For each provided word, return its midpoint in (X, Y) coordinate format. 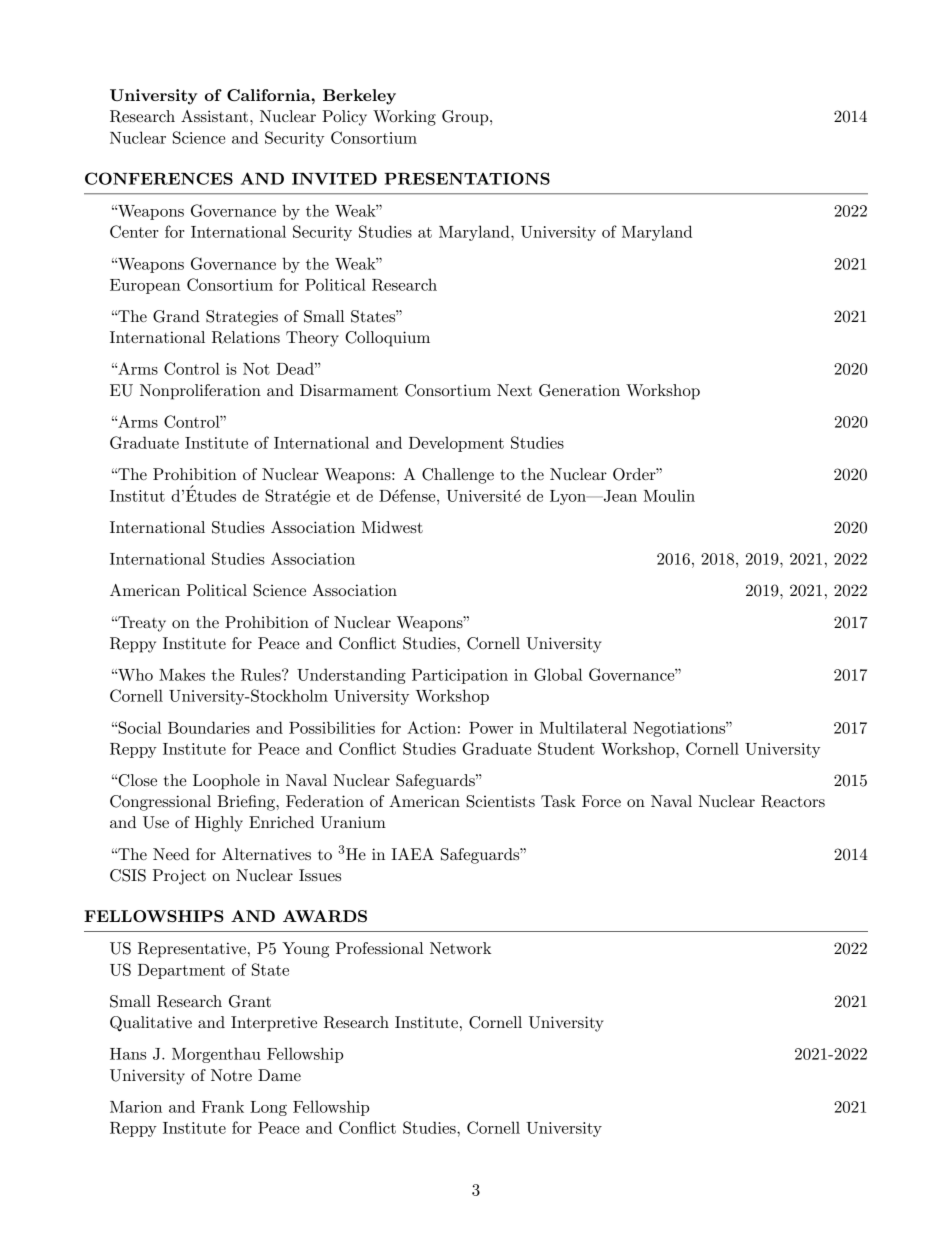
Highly (219, 824)
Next (514, 390)
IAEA (412, 854)
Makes (182, 674)
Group (466, 118)
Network (460, 948)
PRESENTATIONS (467, 178)
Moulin (669, 495)
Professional (379, 948)
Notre (231, 1075)
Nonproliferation (200, 392)
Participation (460, 676)
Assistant (216, 116)
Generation (579, 390)
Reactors (793, 801)
